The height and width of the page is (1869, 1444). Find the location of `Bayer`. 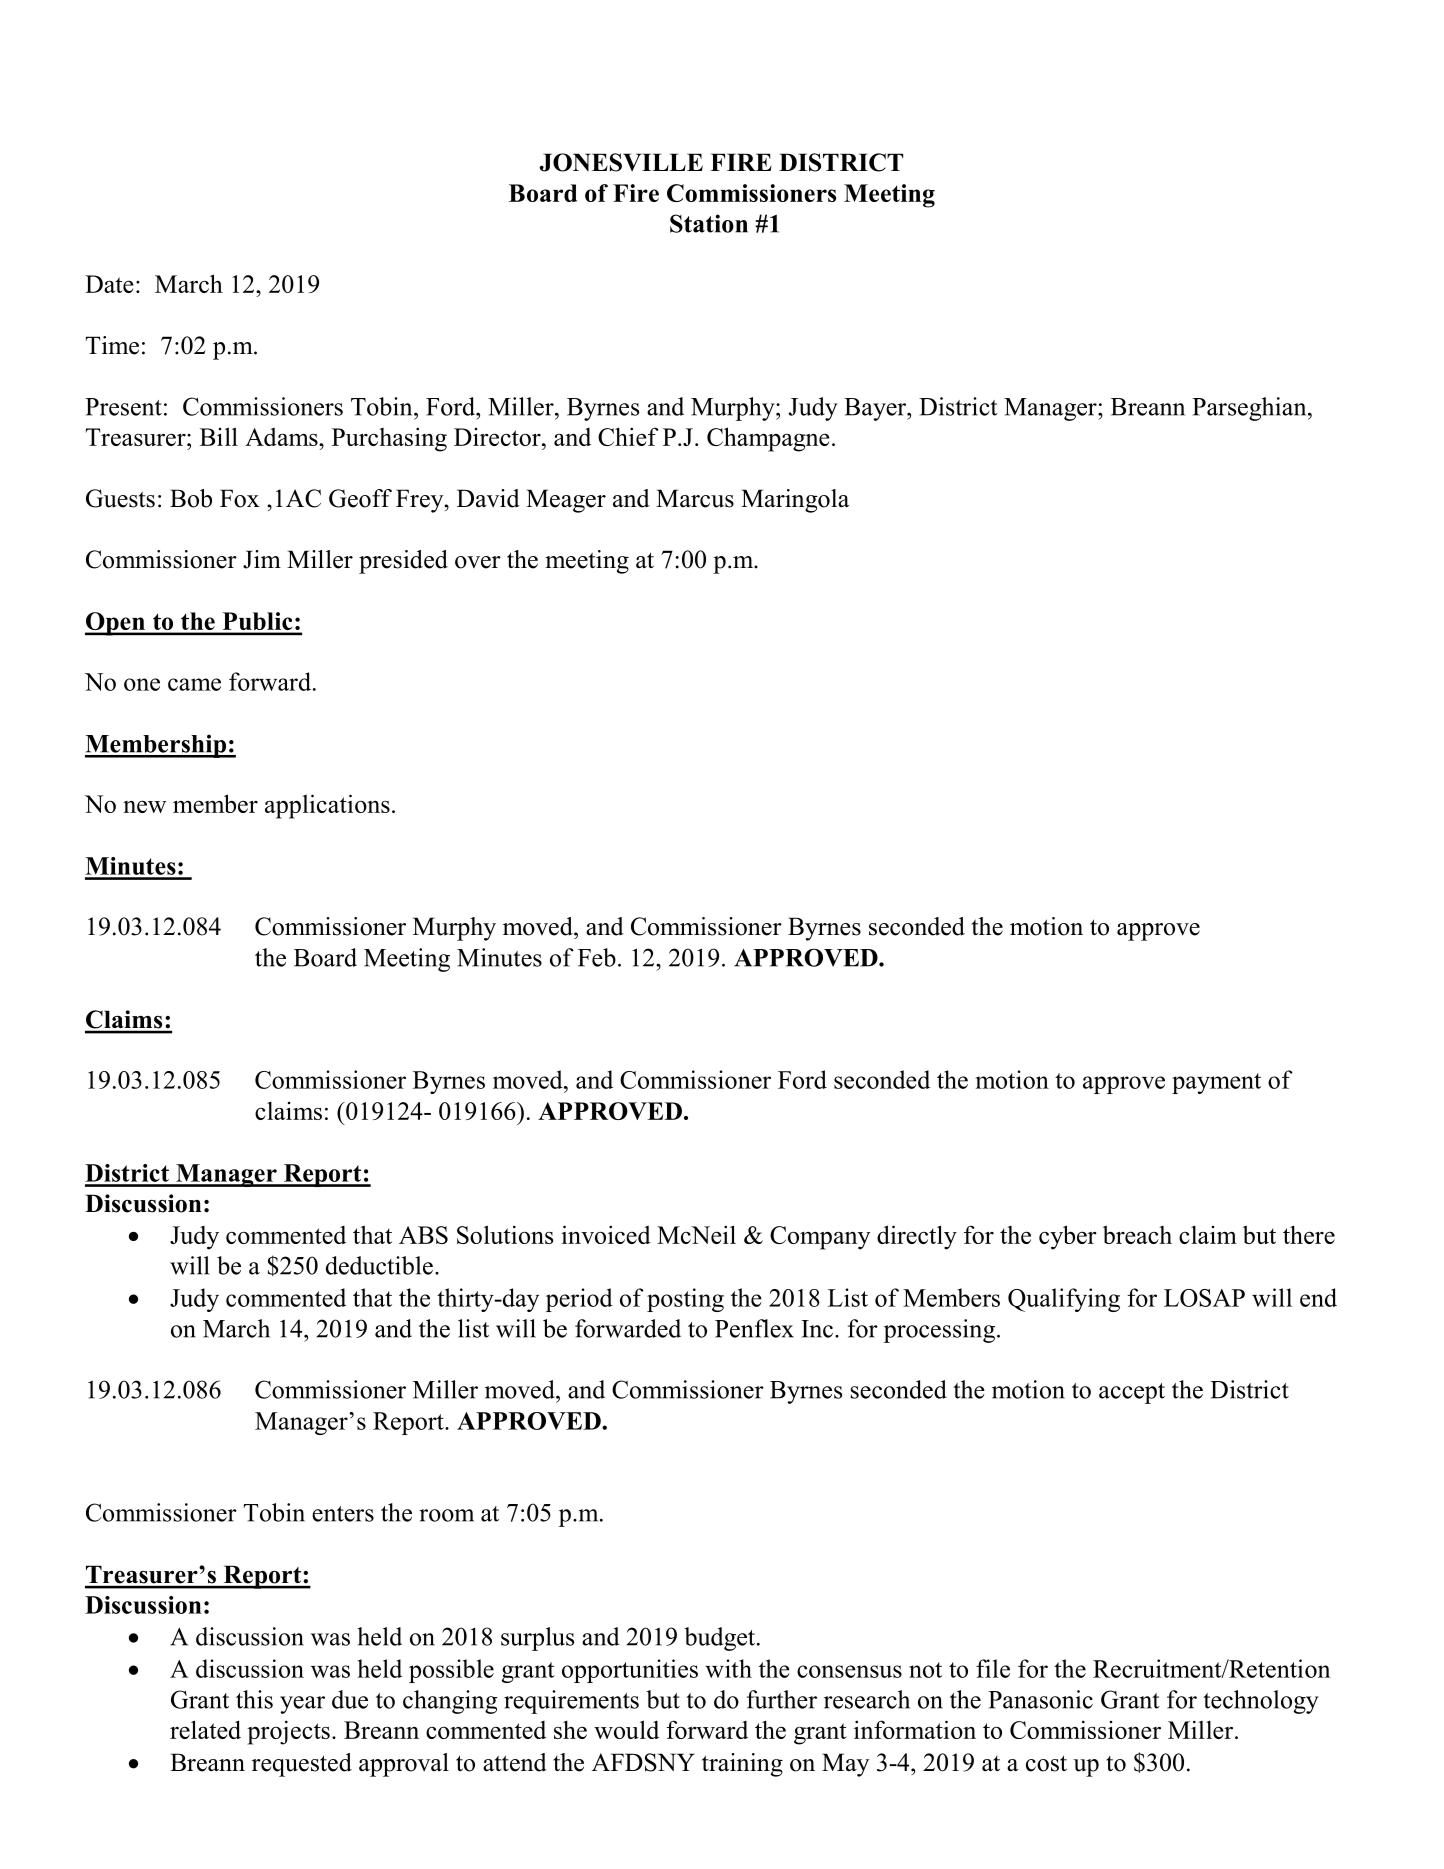

Bayer is located at coordinates (876, 409).
